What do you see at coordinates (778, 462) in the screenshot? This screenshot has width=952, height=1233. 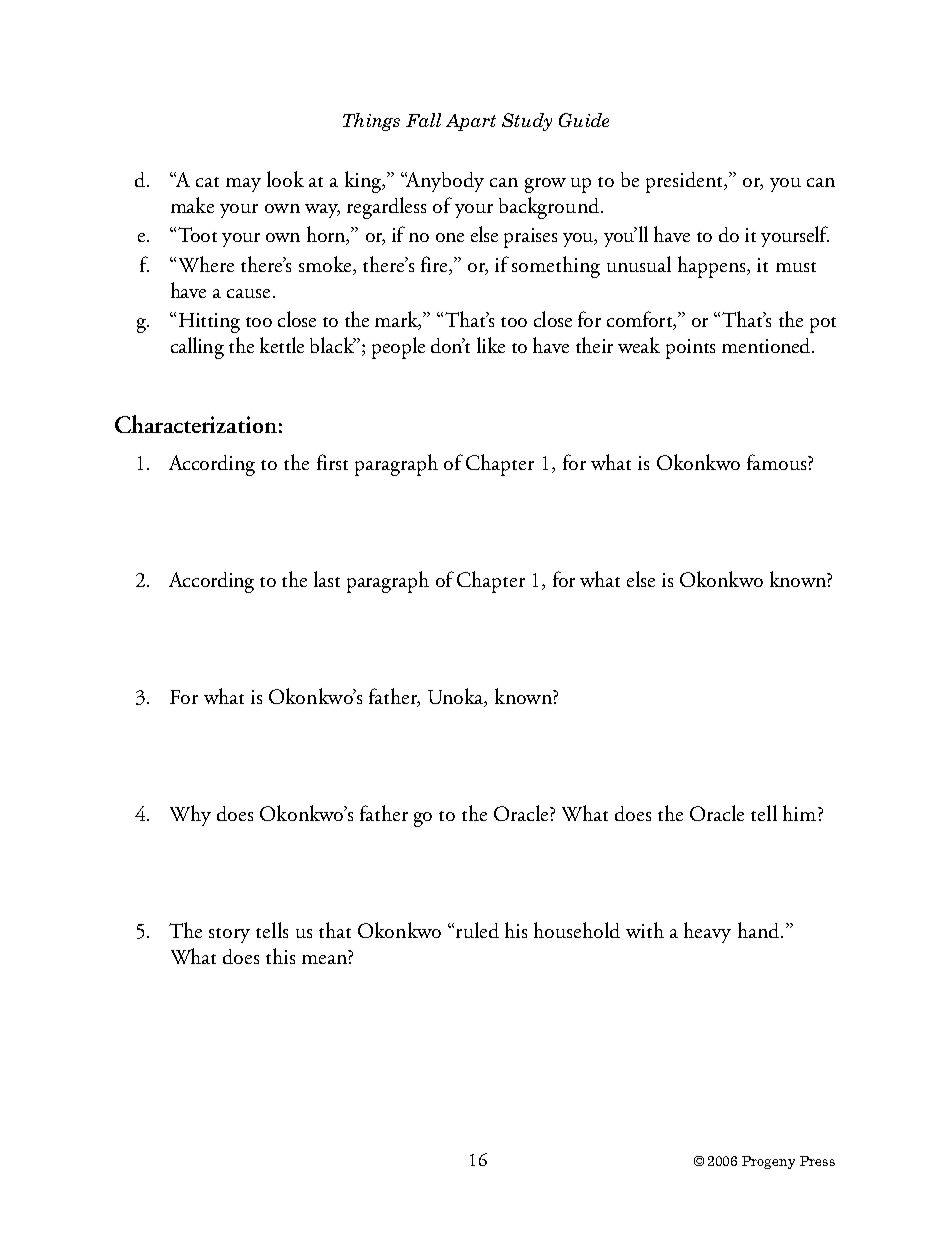 I see `famous` at bounding box center [778, 462].
